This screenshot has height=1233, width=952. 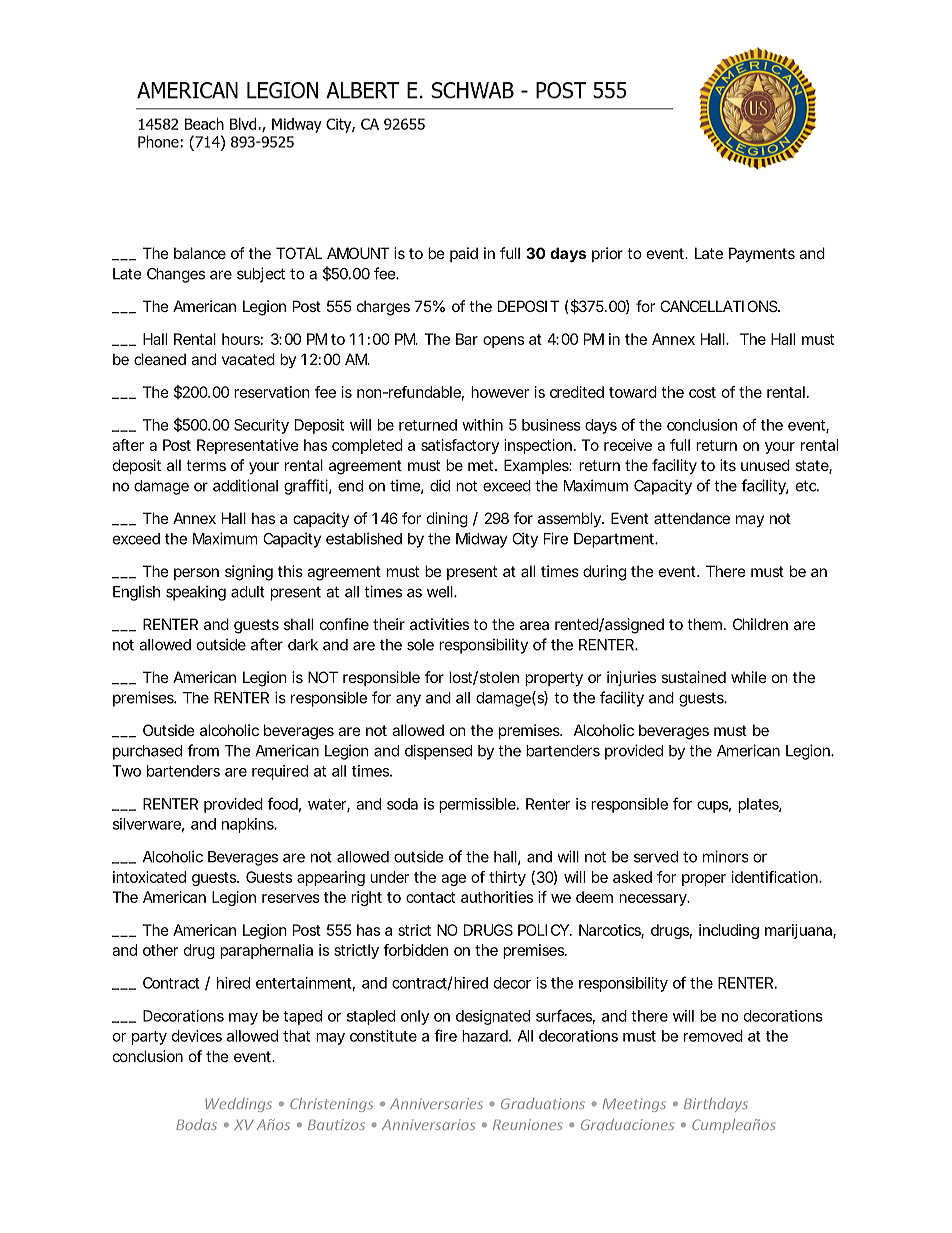 I want to click on dark, so click(x=303, y=645).
